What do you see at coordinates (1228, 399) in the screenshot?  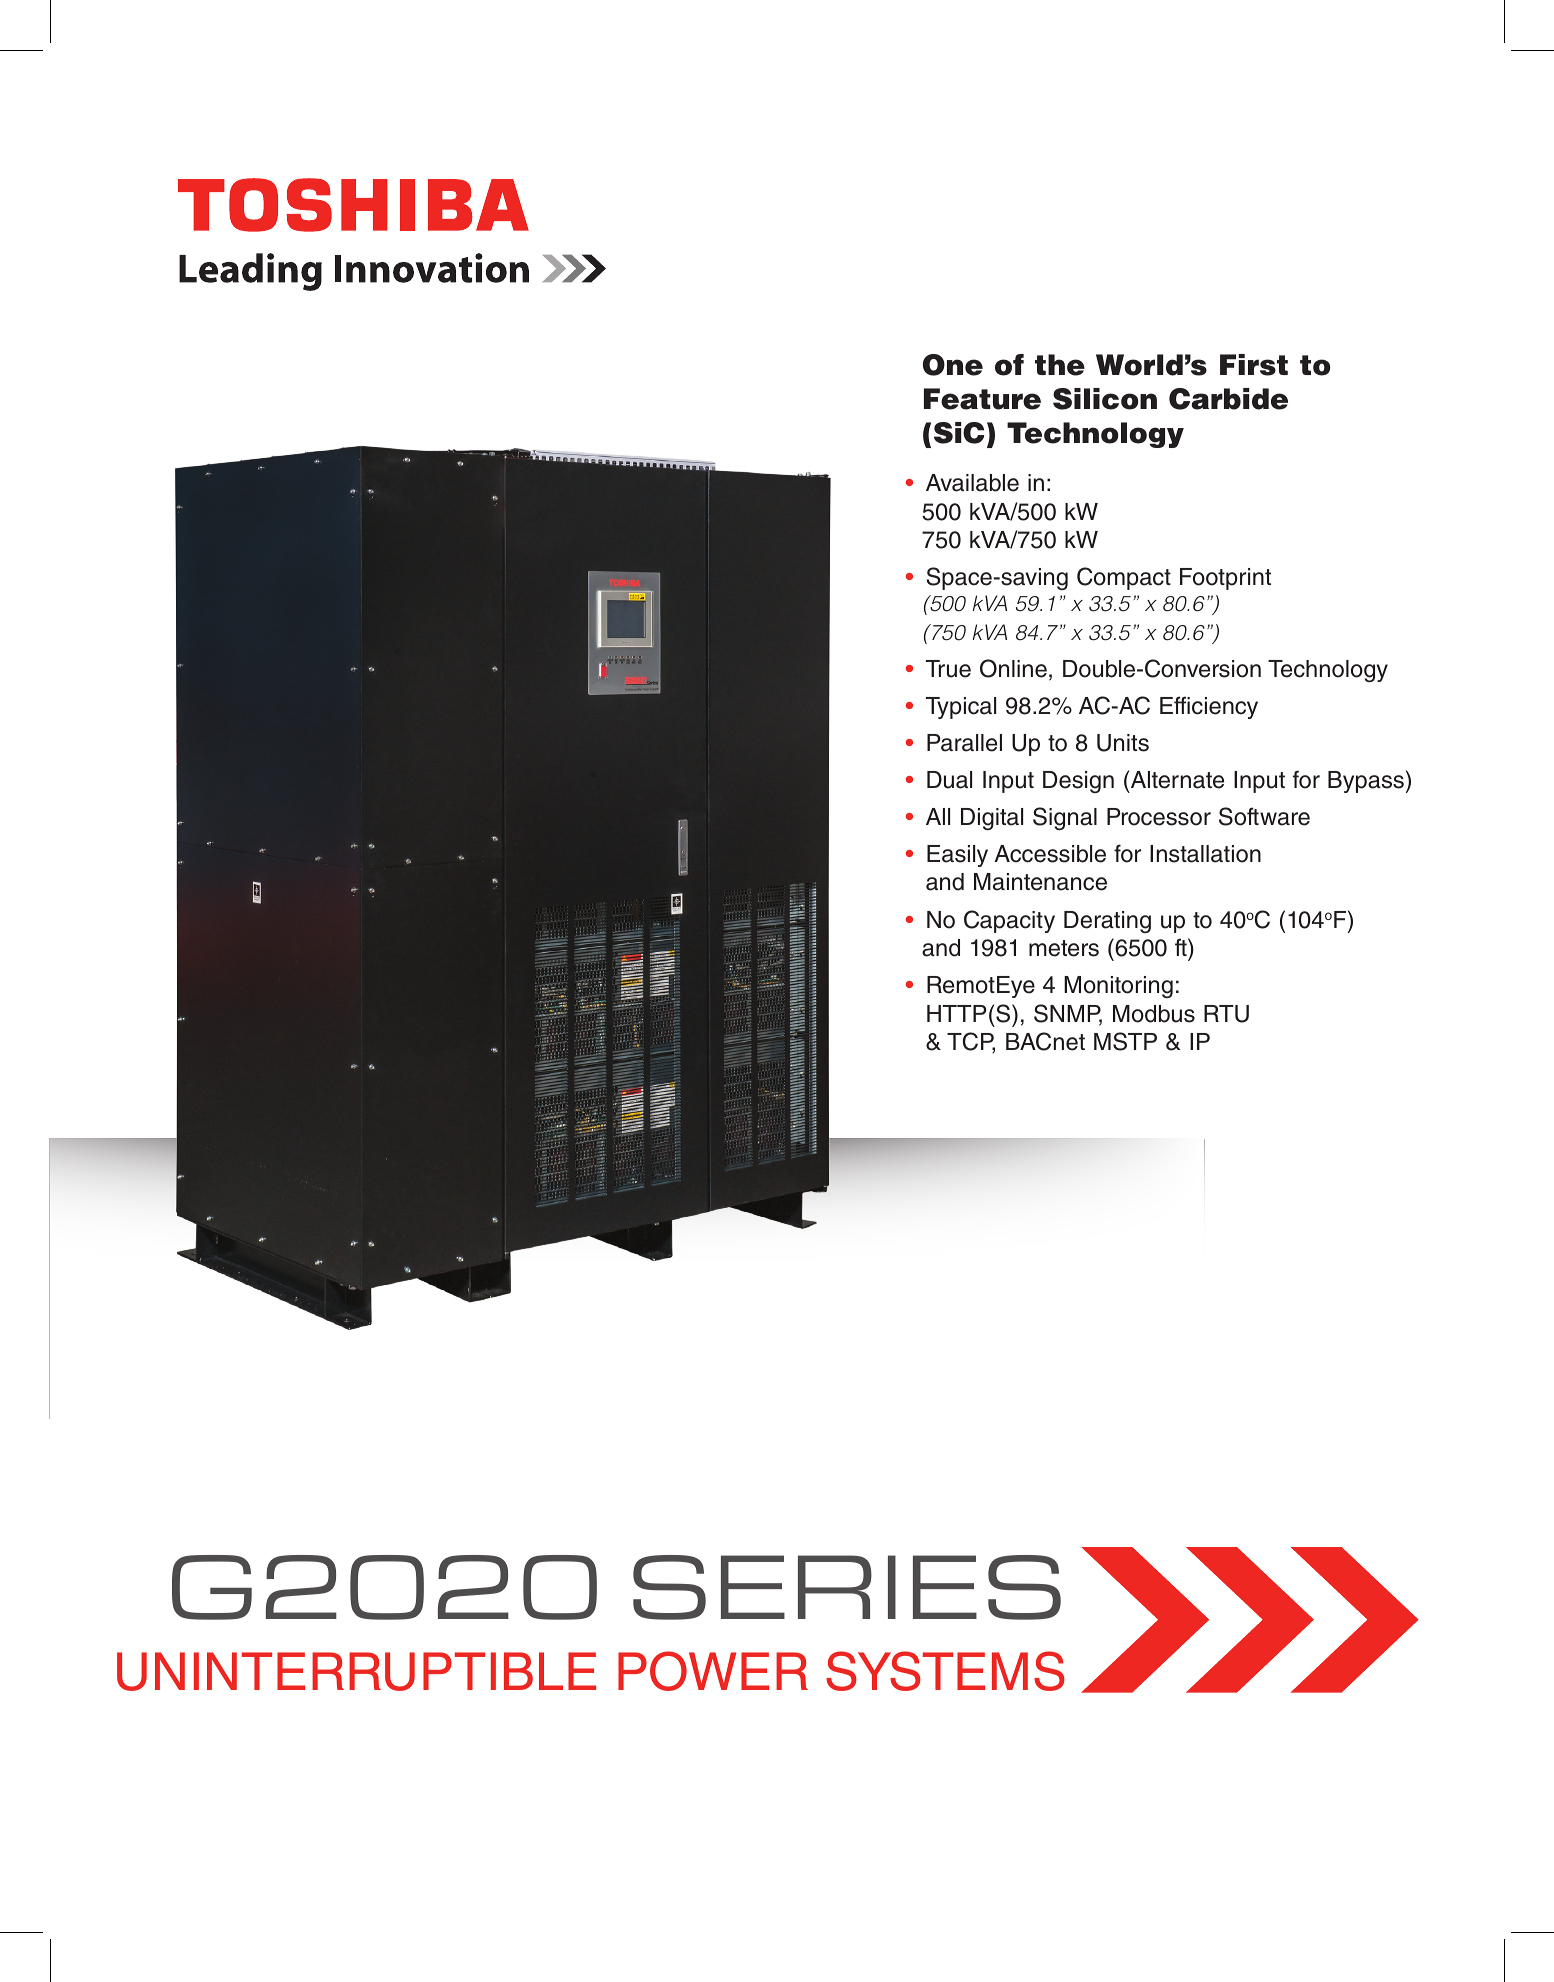 I see `Carbide` at bounding box center [1228, 399].
